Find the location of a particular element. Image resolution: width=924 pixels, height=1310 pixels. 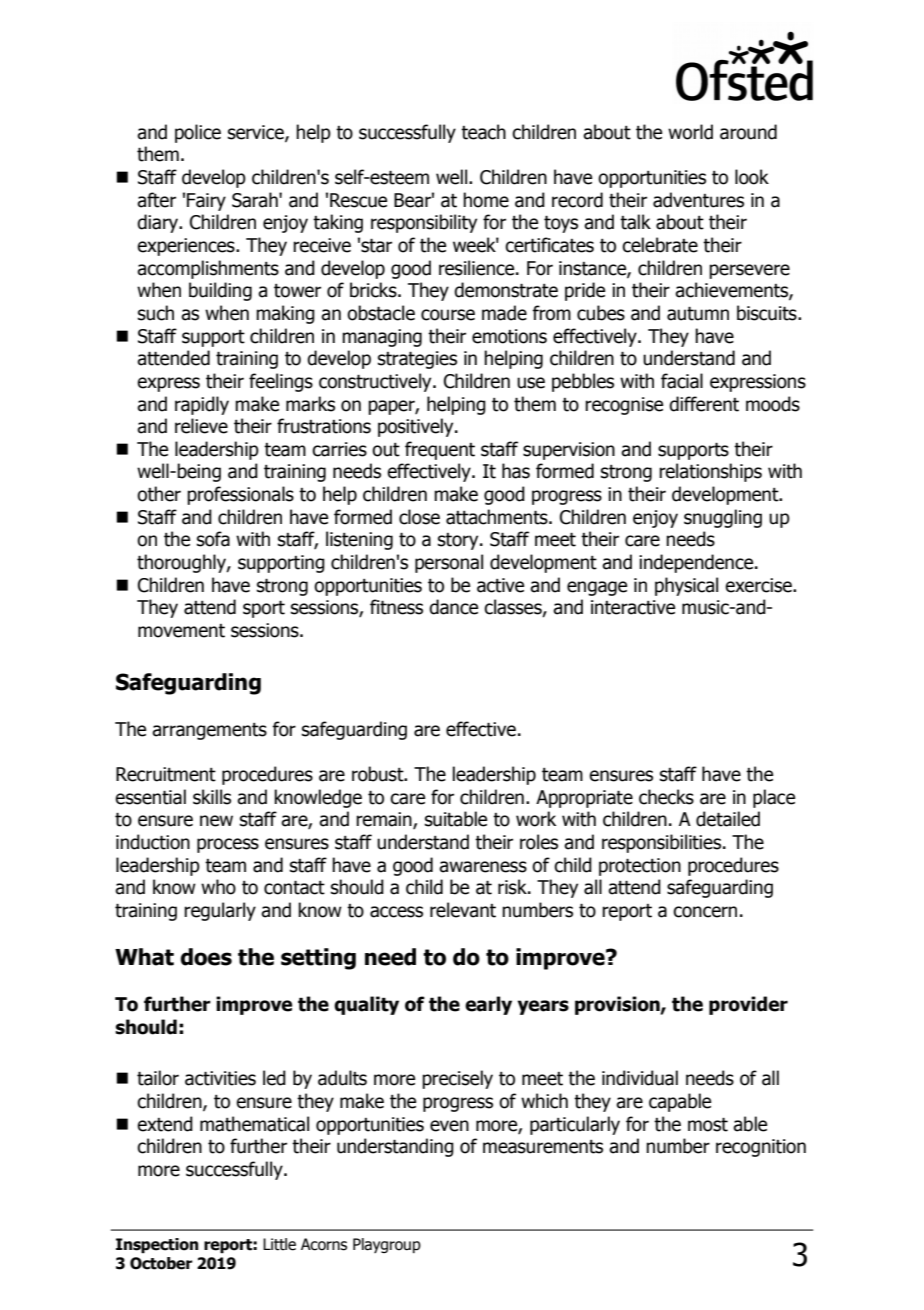

police is located at coordinates (198, 133).
